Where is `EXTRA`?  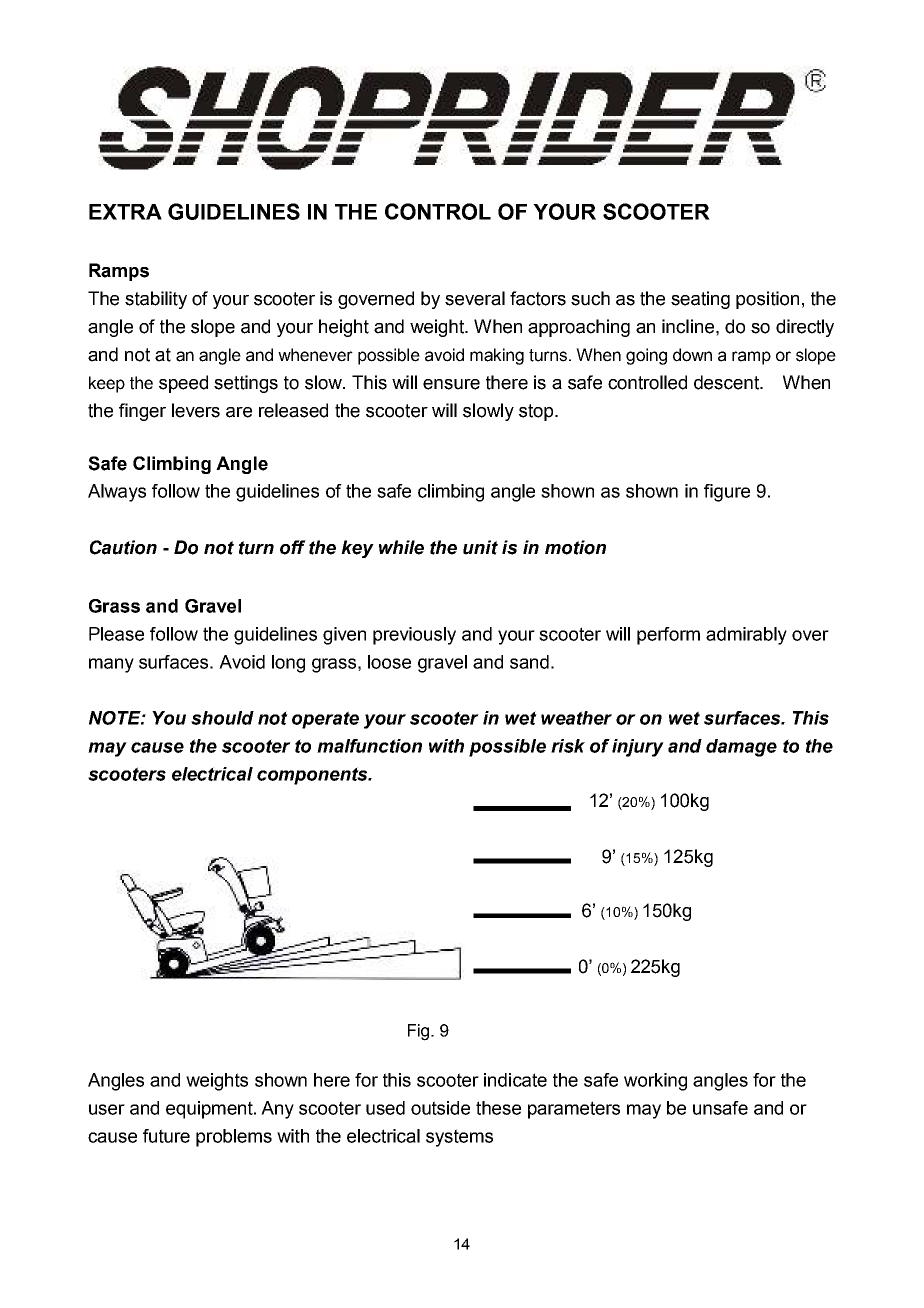
EXTRA is located at coordinates (125, 212).
